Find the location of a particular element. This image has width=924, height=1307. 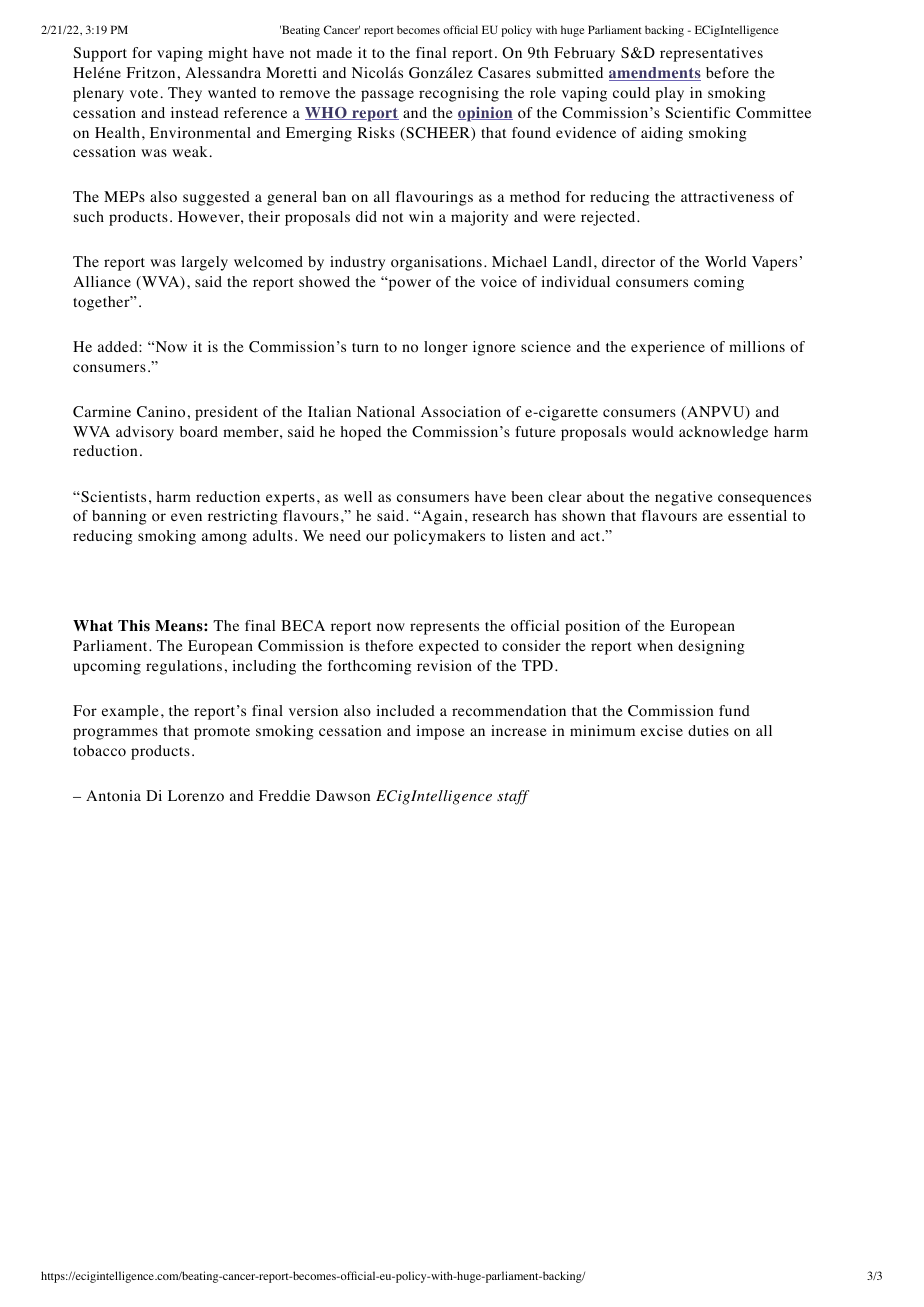

represents is located at coordinates (444, 628).
